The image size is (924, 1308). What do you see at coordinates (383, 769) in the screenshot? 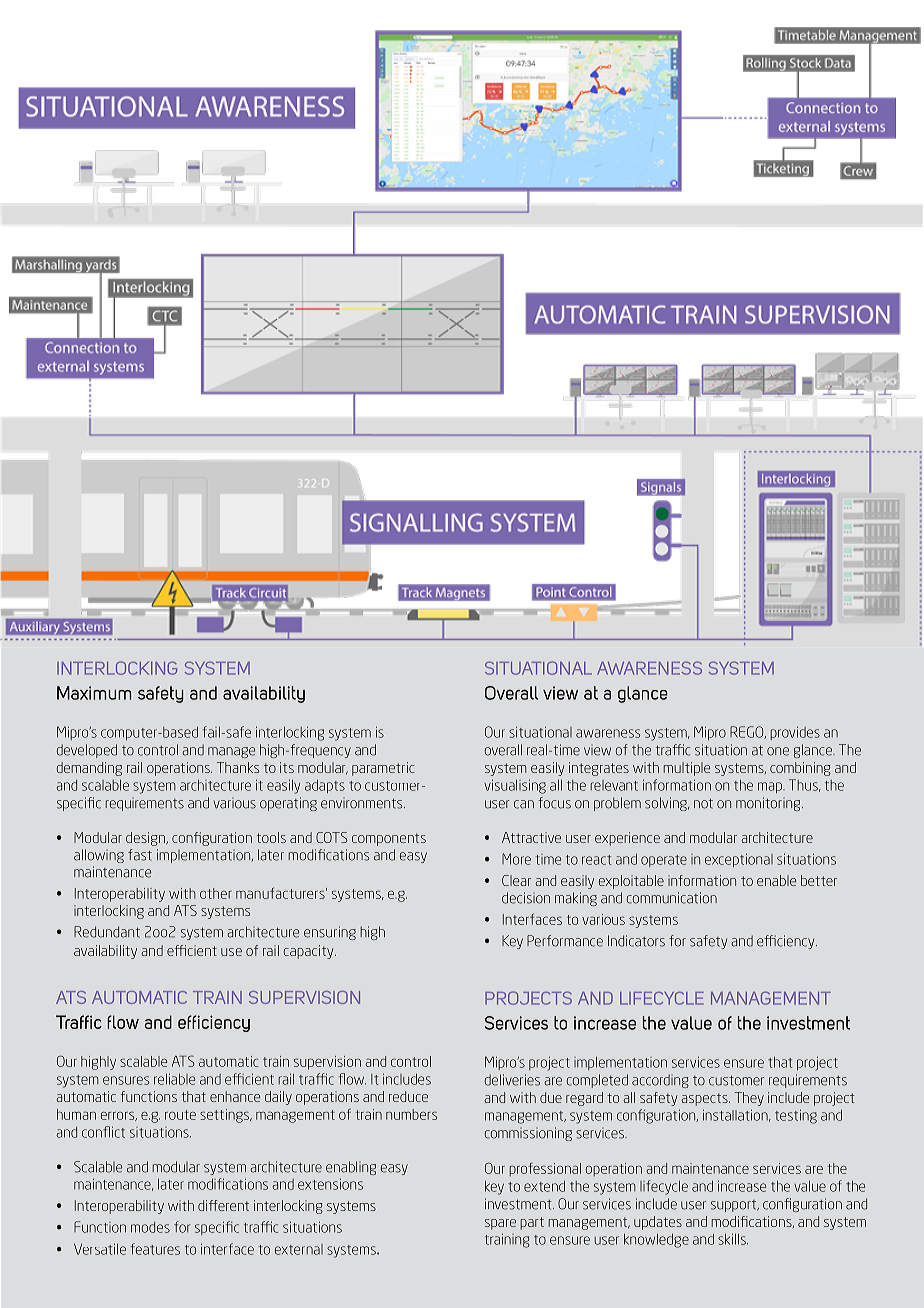
I see `parametric` at bounding box center [383, 769].
